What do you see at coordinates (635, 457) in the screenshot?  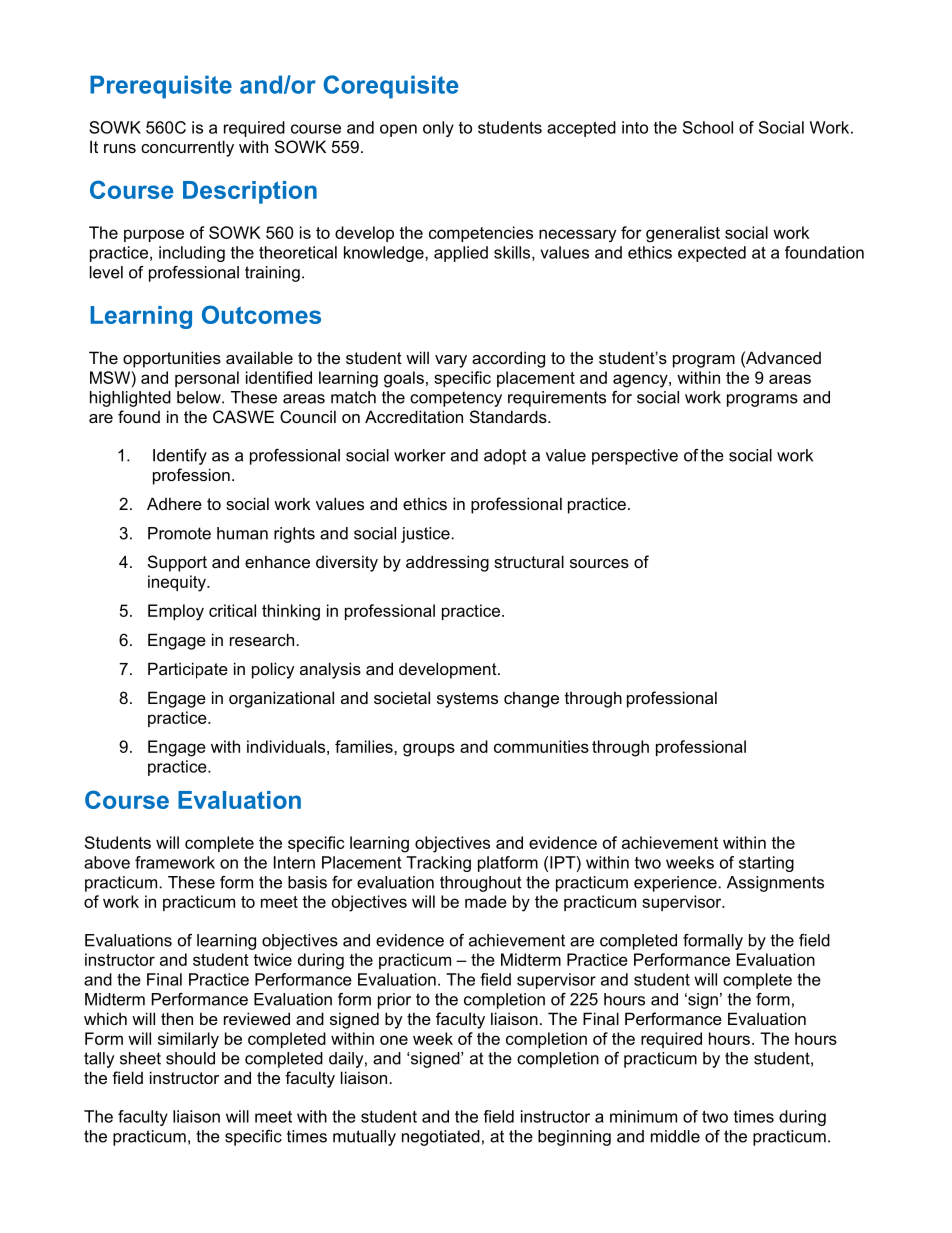 I see `perspective` at bounding box center [635, 457].
